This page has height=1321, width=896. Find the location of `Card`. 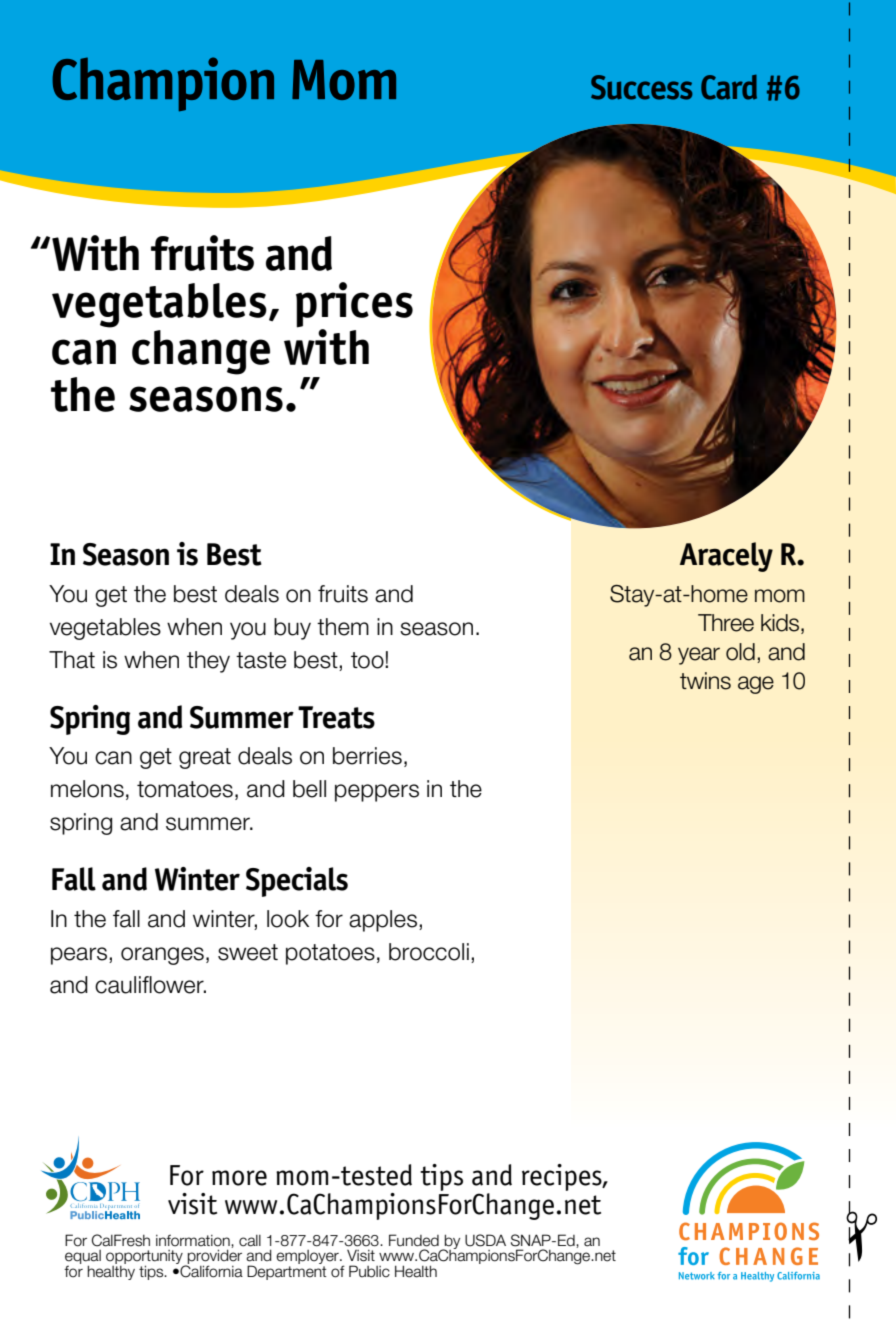

Card is located at coordinates (729, 87).
